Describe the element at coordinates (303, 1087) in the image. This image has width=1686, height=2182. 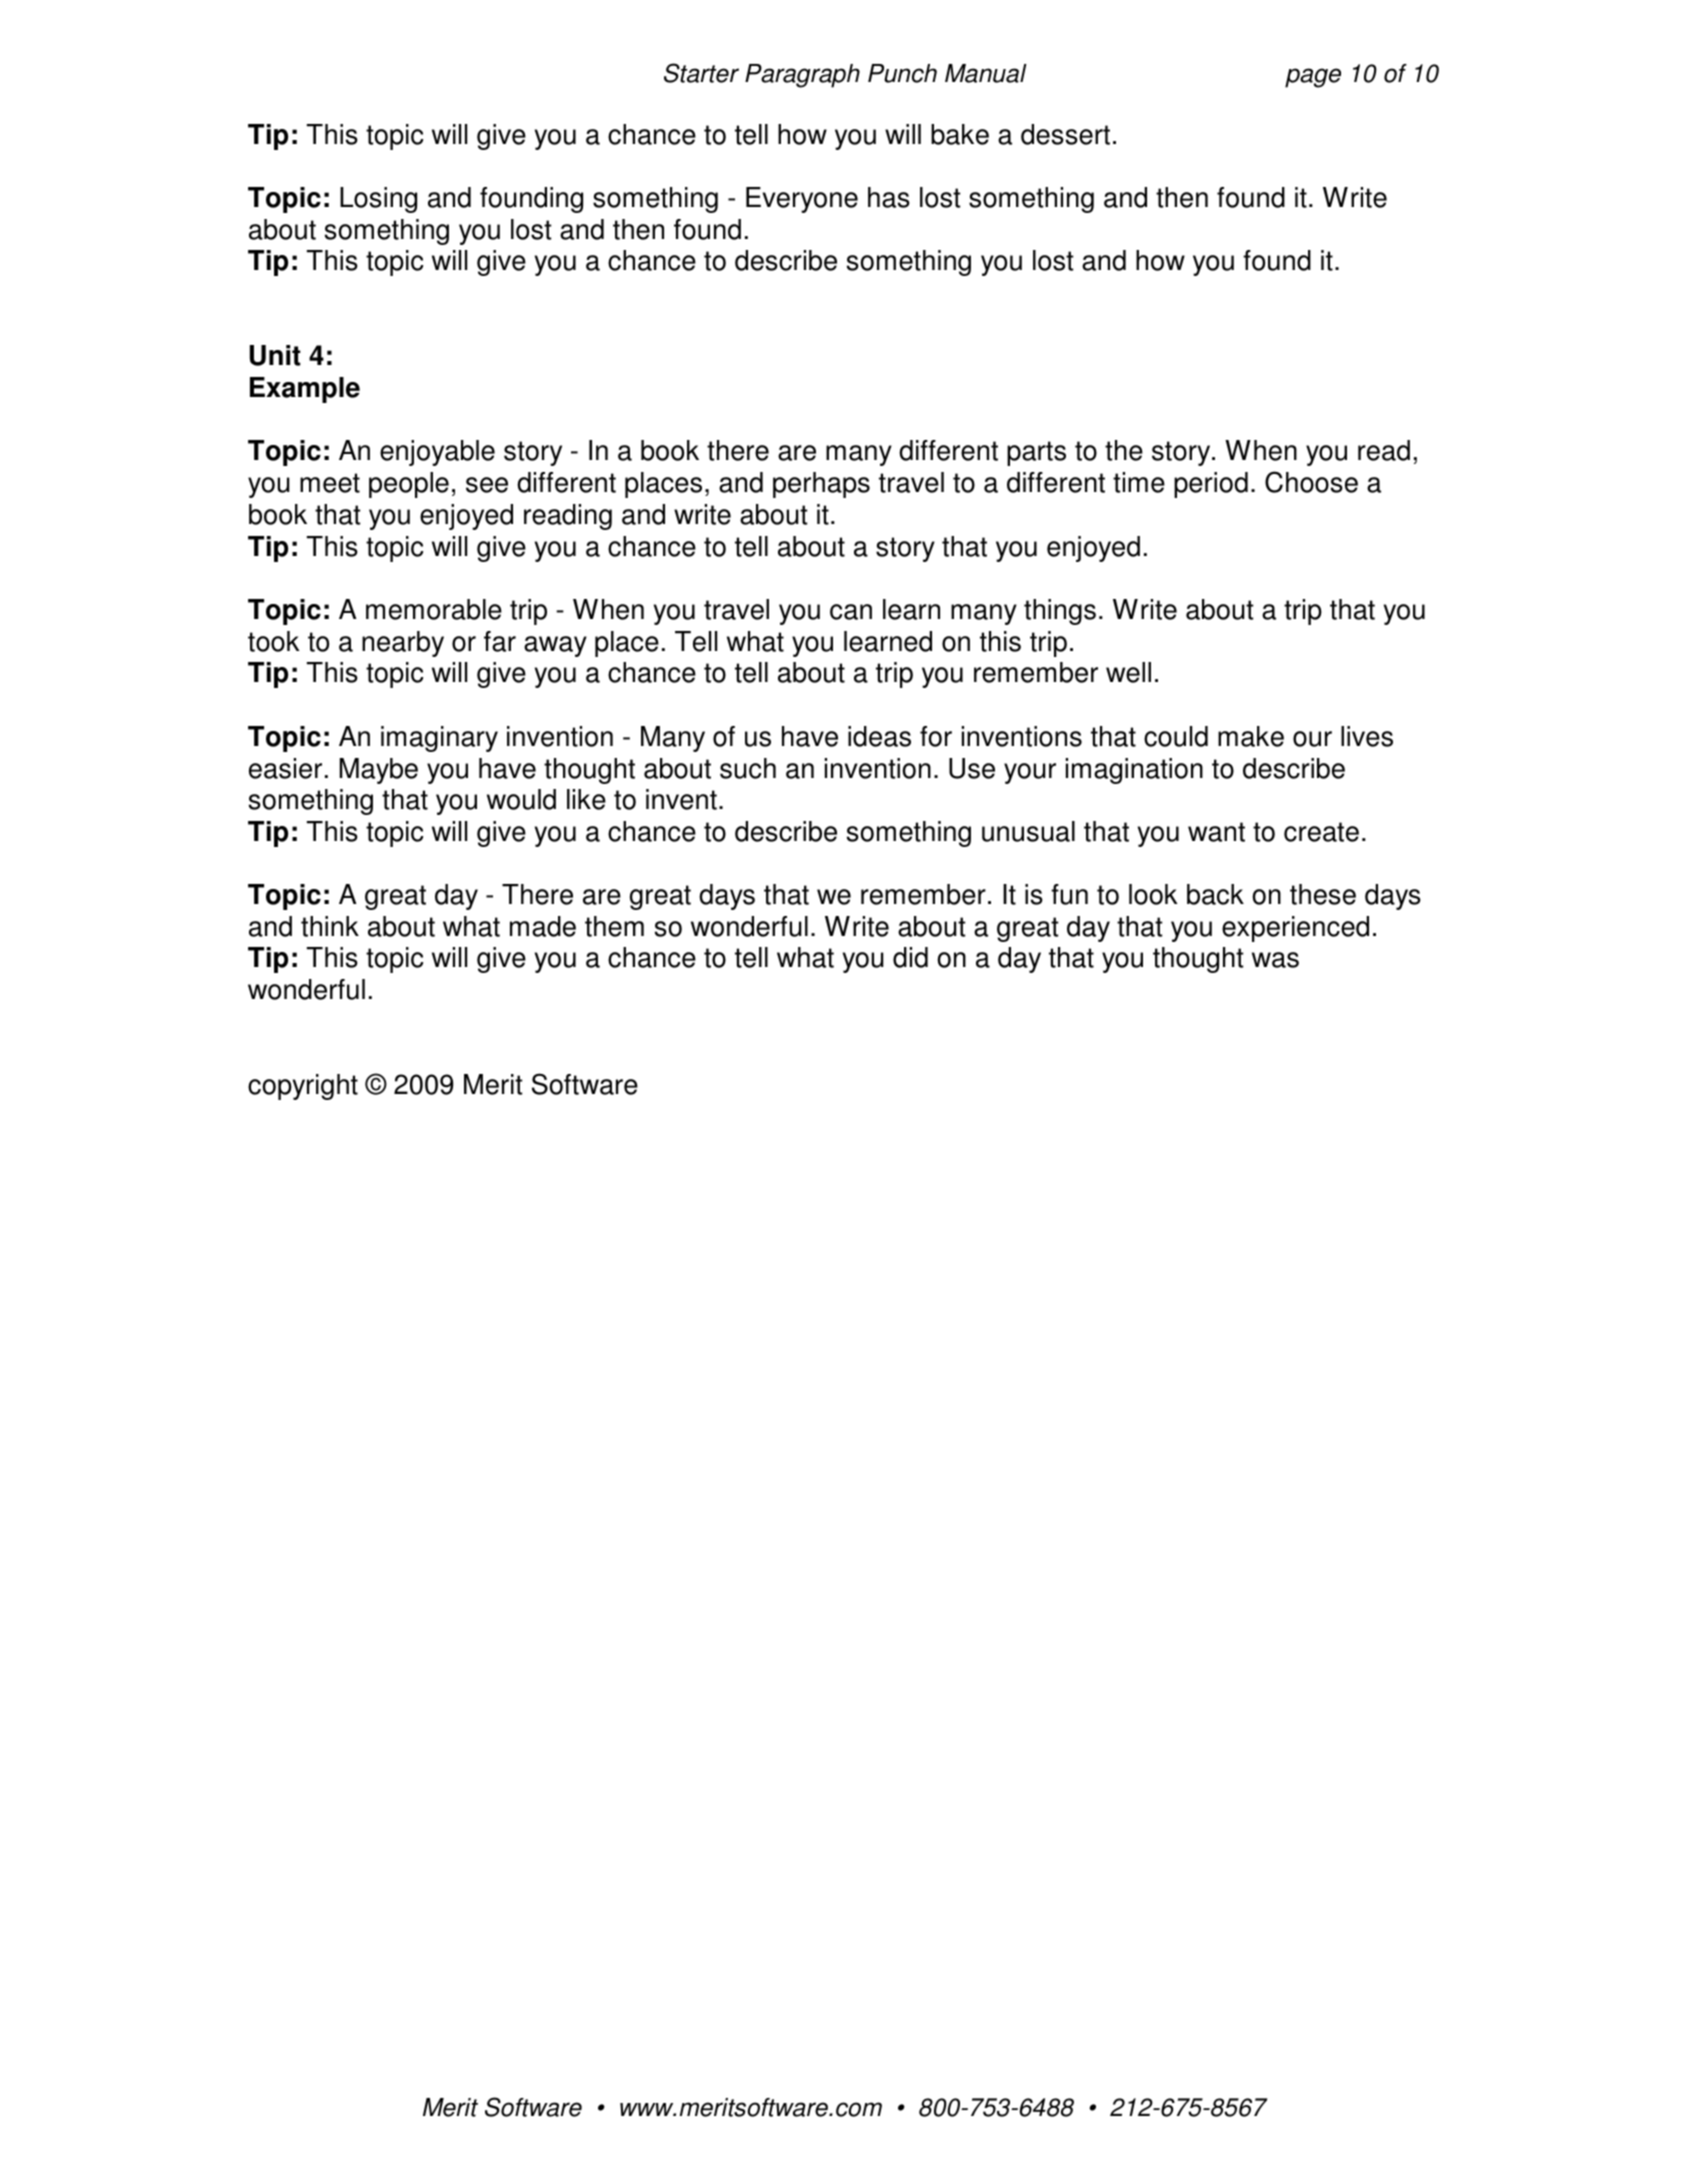
I see `copyright` at that location.
